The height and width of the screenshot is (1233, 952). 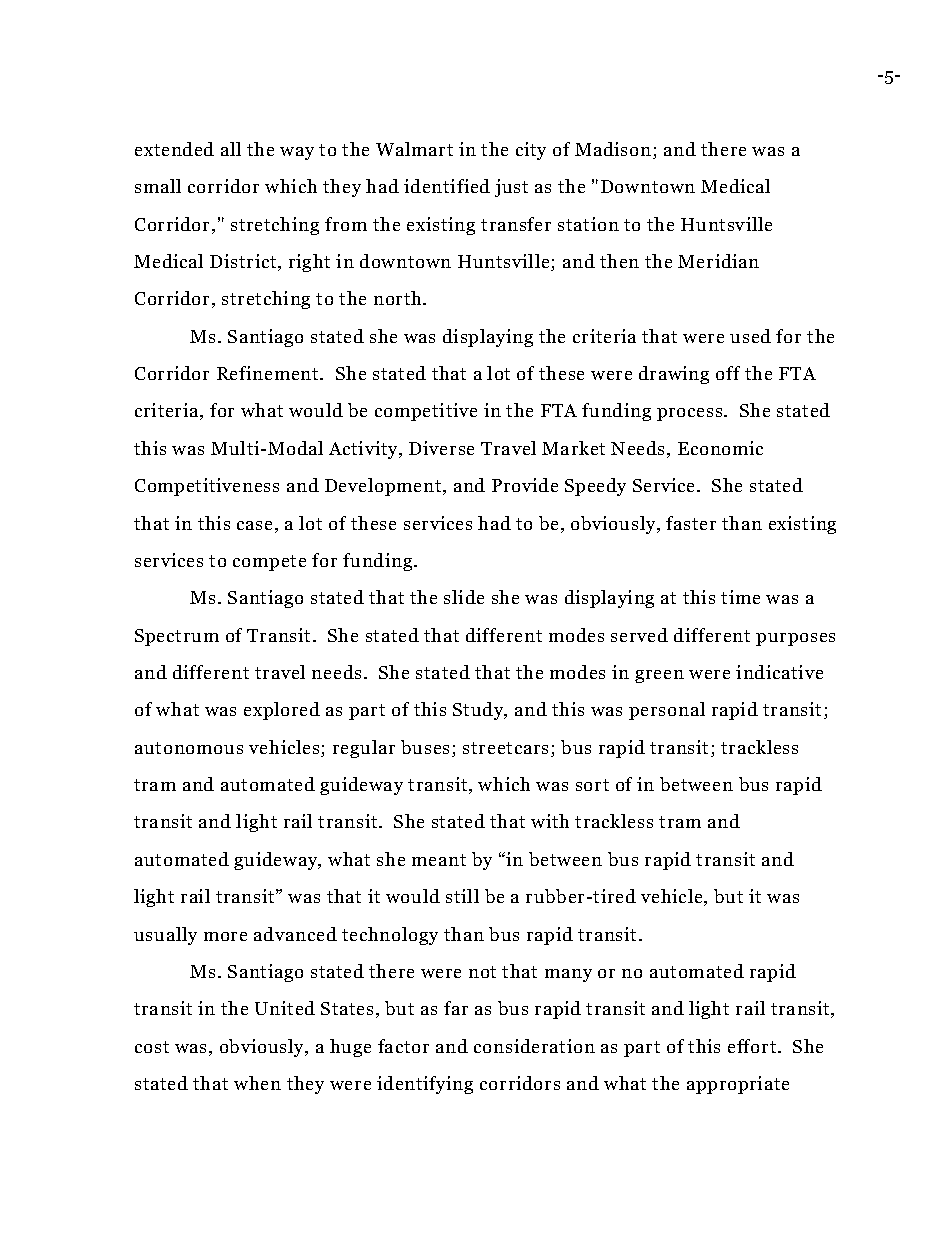 I want to click on Spectrum, so click(x=177, y=637).
